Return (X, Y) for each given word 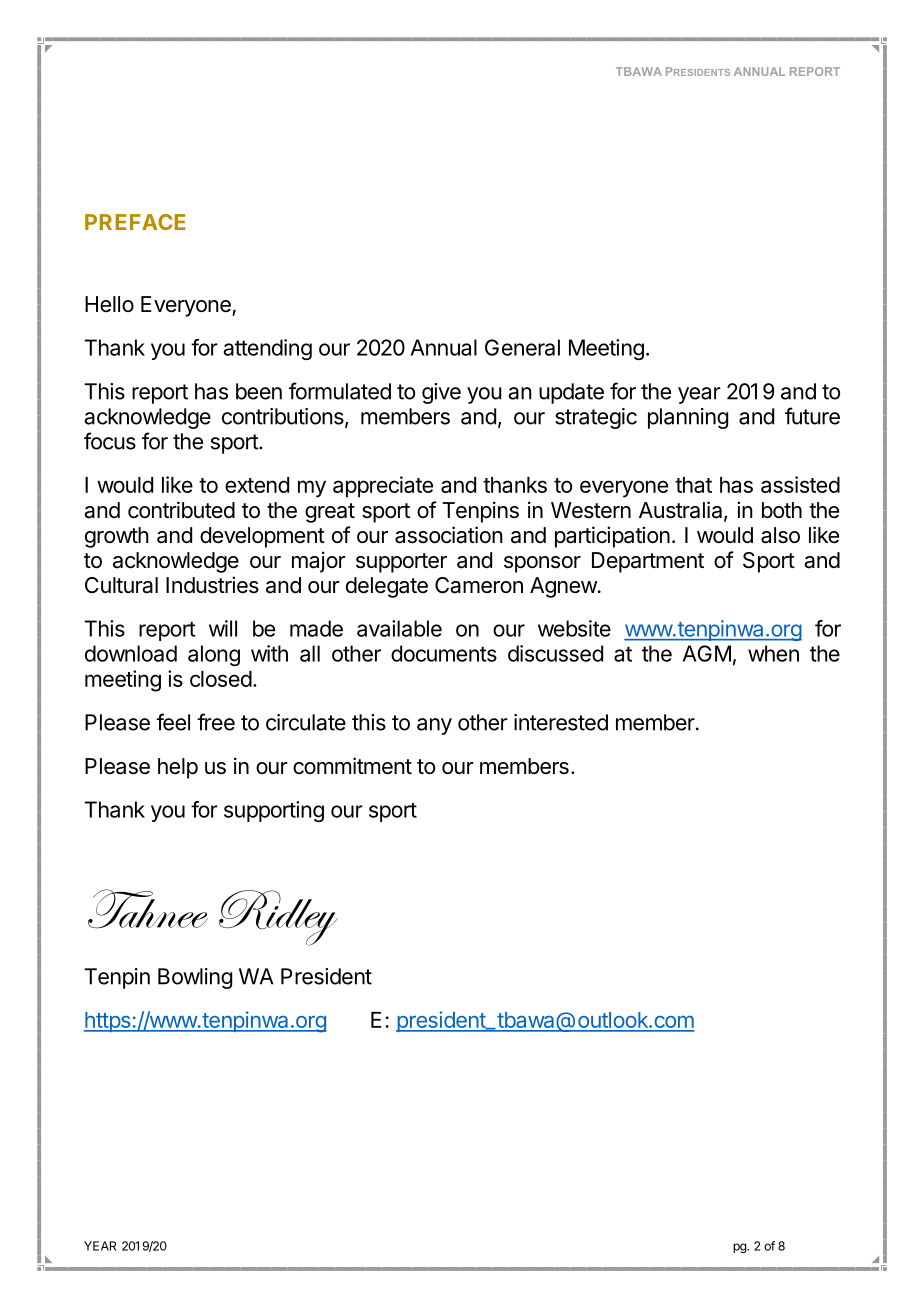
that (693, 485)
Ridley (278, 918)
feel (173, 722)
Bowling (195, 978)
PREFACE (135, 222)
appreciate (383, 487)
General (522, 347)
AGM (707, 653)
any (434, 726)
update (571, 393)
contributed (181, 510)
